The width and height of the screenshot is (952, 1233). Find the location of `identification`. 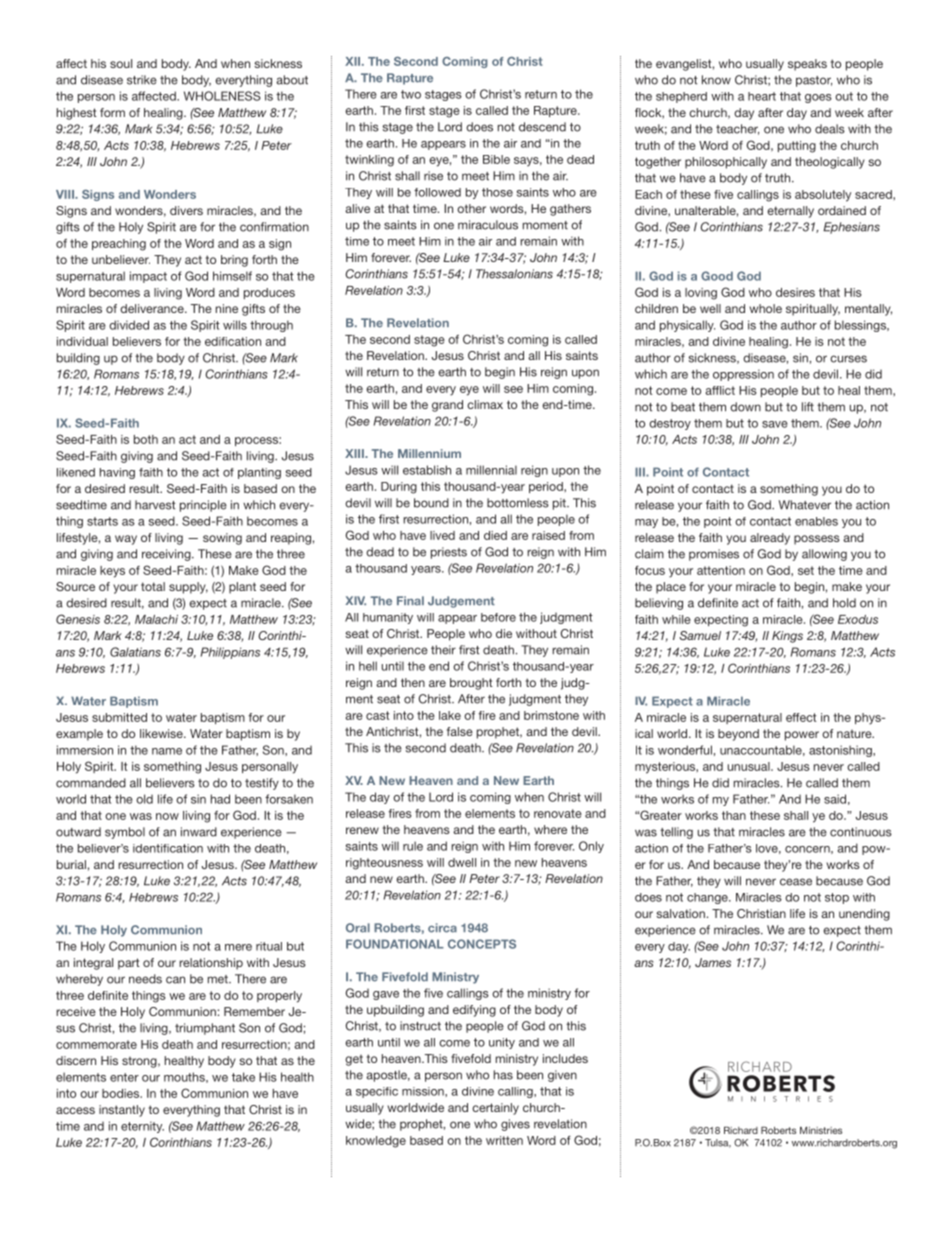

identification is located at coordinates (168, 848).
